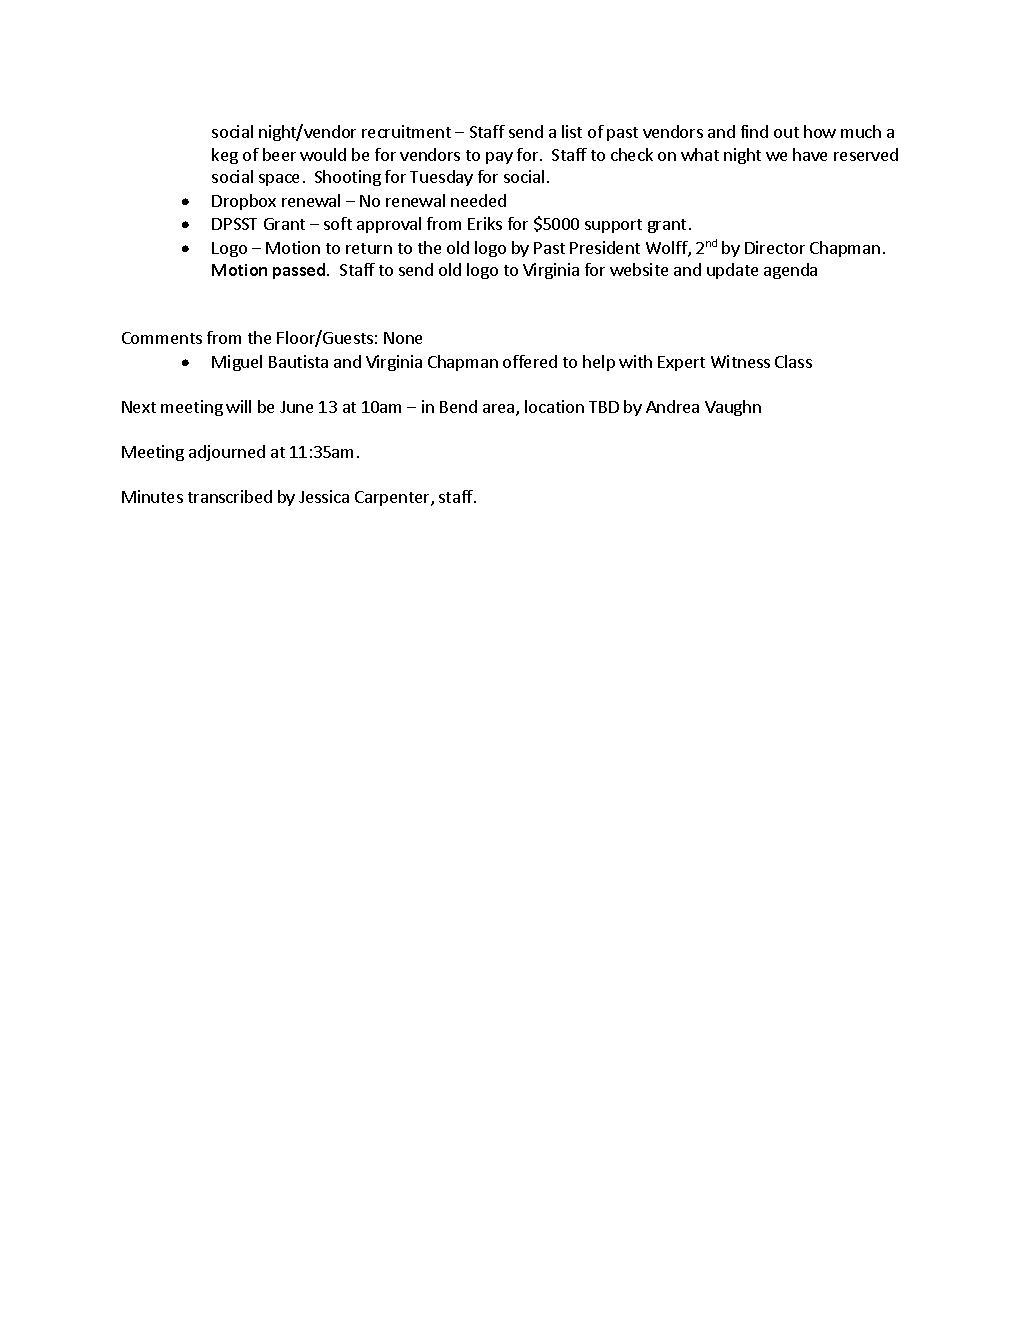 The height and width of the screenshot is (1331, 1029). What do you see at coordinates (790, 271) in the screenshot?
I see `agenda` at bounding box center [790, 271].
